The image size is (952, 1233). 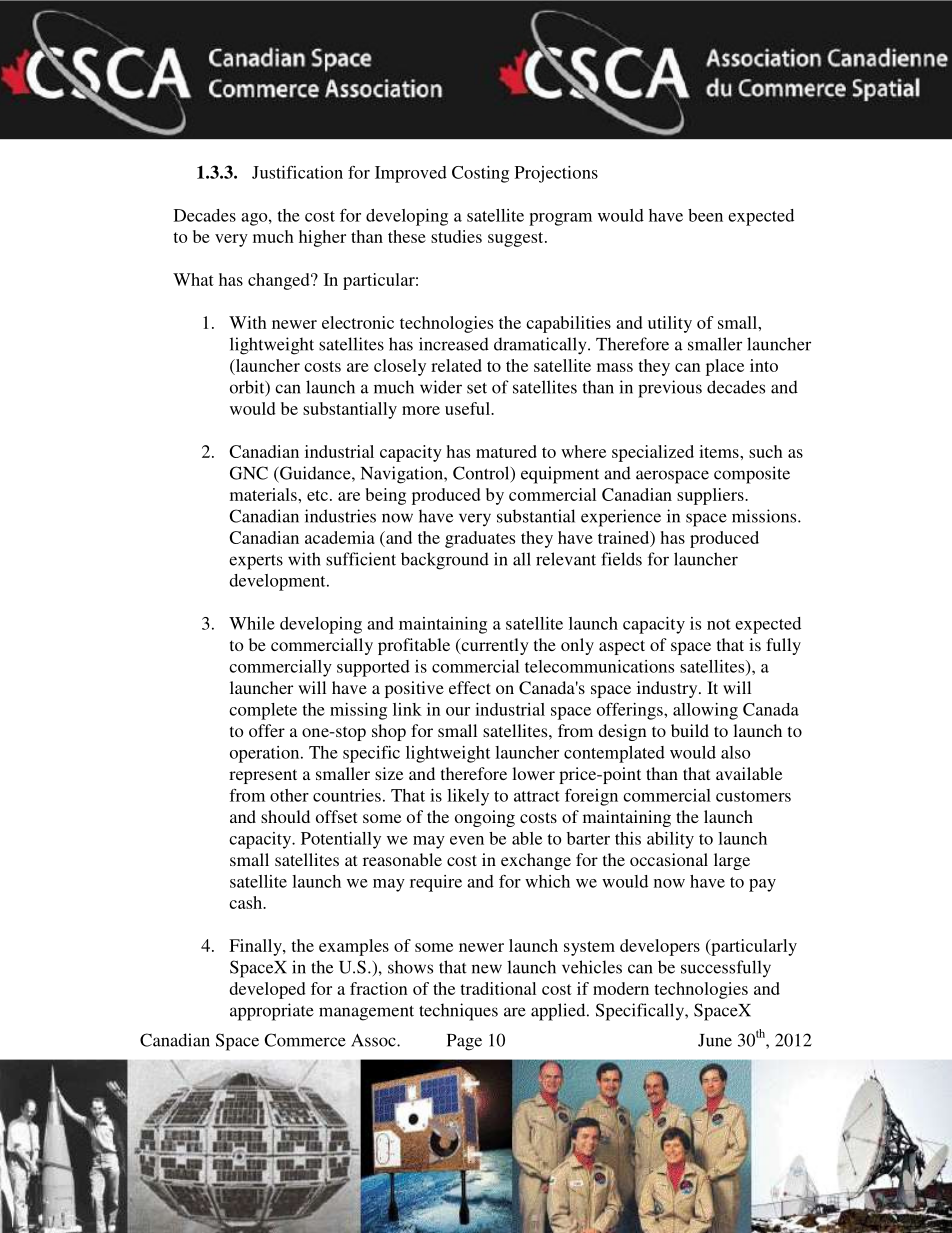 What do you see at coordinates (494, 646) in the screenshot?
I see `currently` at bounding box center [494, 646].
